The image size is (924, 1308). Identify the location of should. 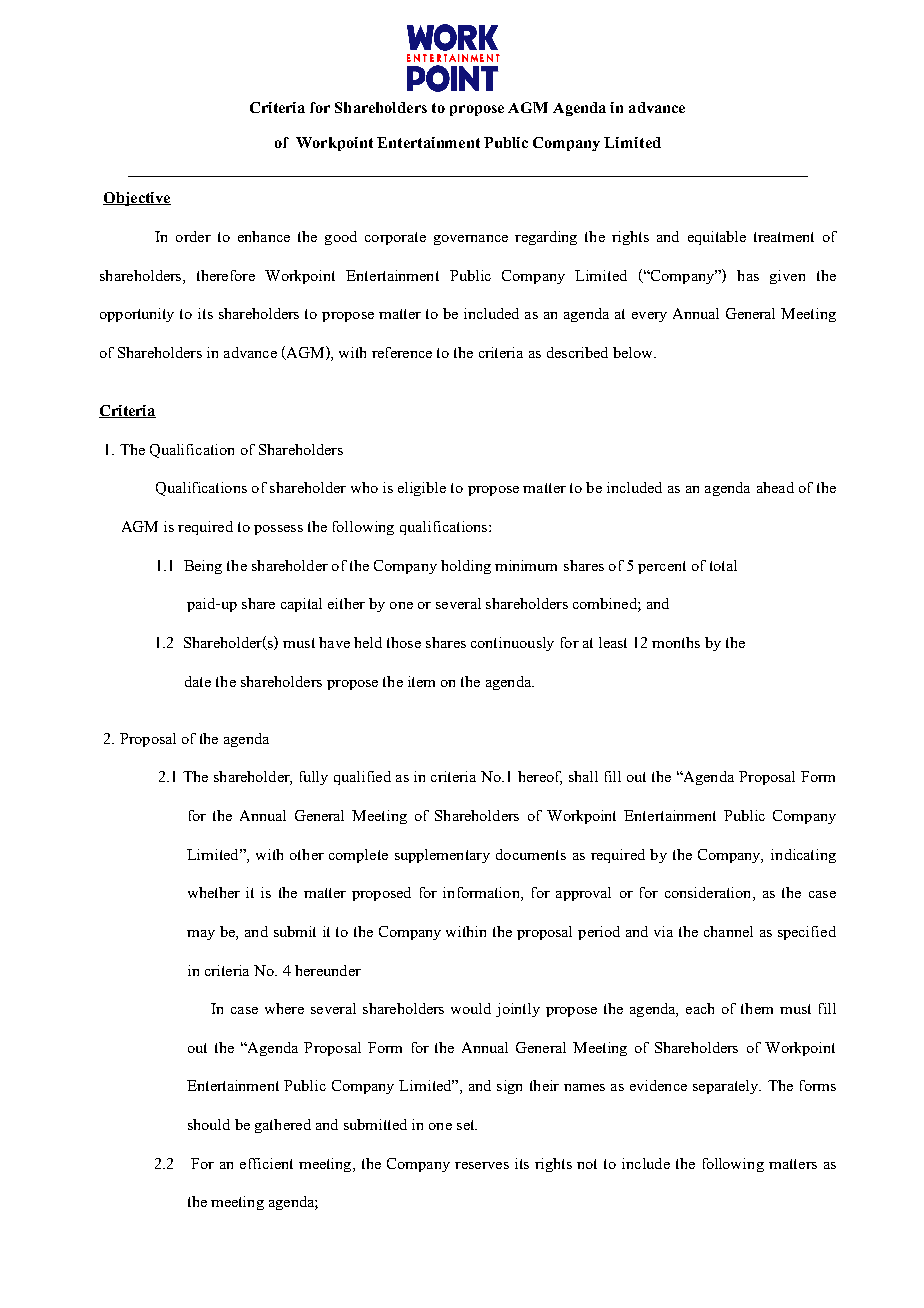
(209, 1124).
